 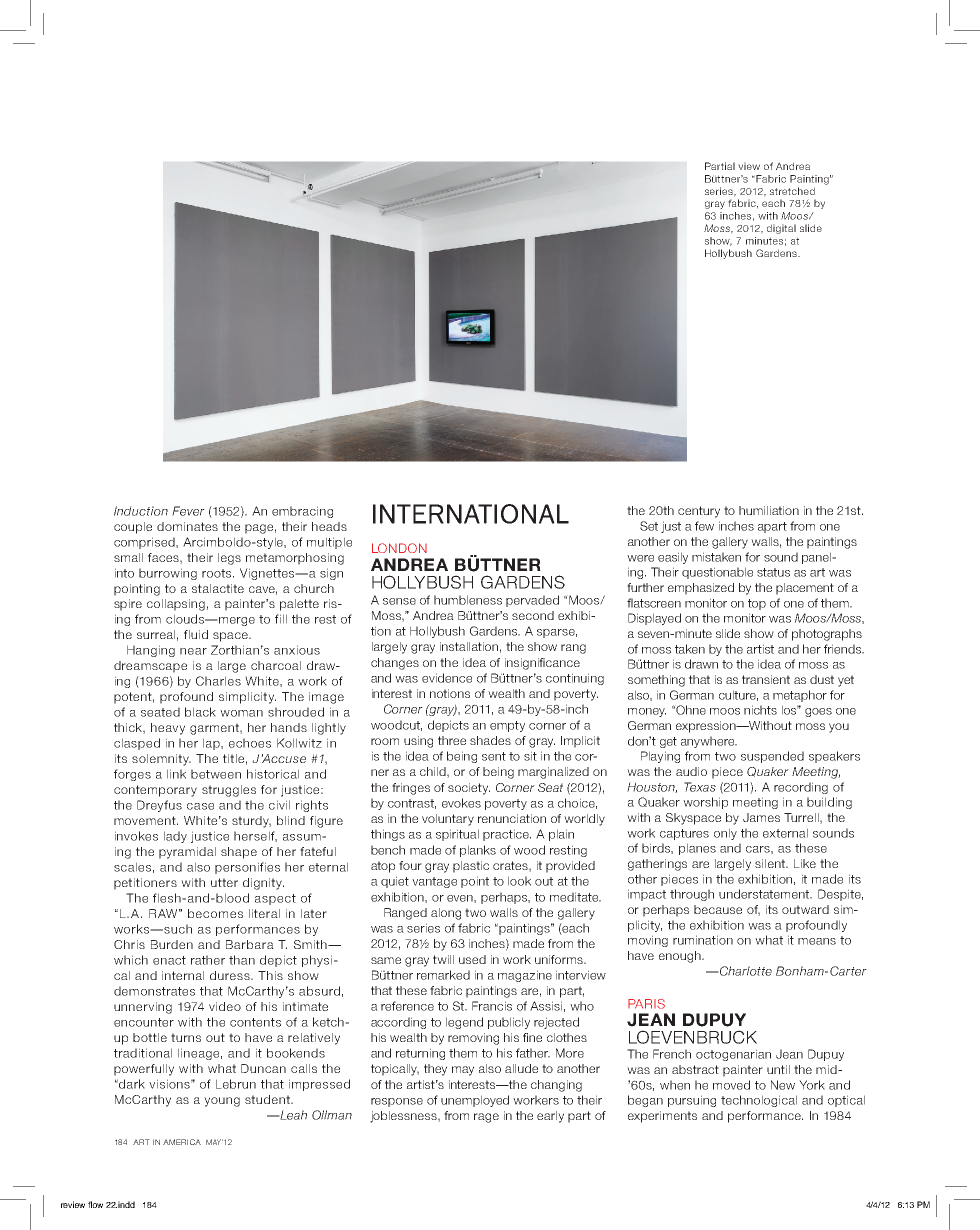 I want to click on Charlotte, so click(x=745, y=971).
